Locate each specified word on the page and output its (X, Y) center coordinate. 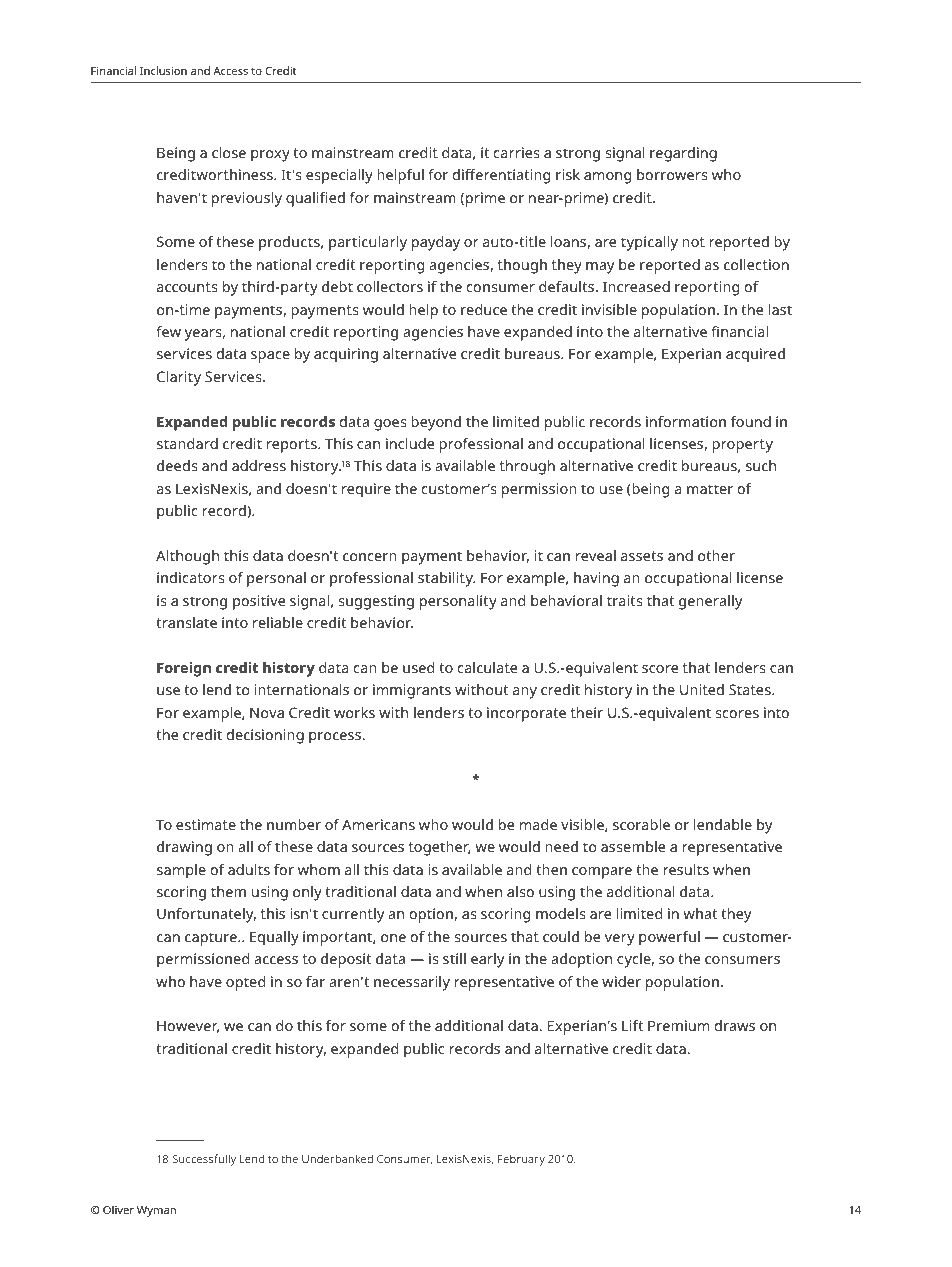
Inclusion (163, 70)
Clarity (179, 378)
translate (186, 622)
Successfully (204, 1160)
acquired (755, 355)
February (521, 1160)
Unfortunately (206, 915)
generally (710, 602)
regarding (683, 154)
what (700, 913)
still (454, 958)
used (418, 667)
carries (516, 152)
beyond (436, 423)
